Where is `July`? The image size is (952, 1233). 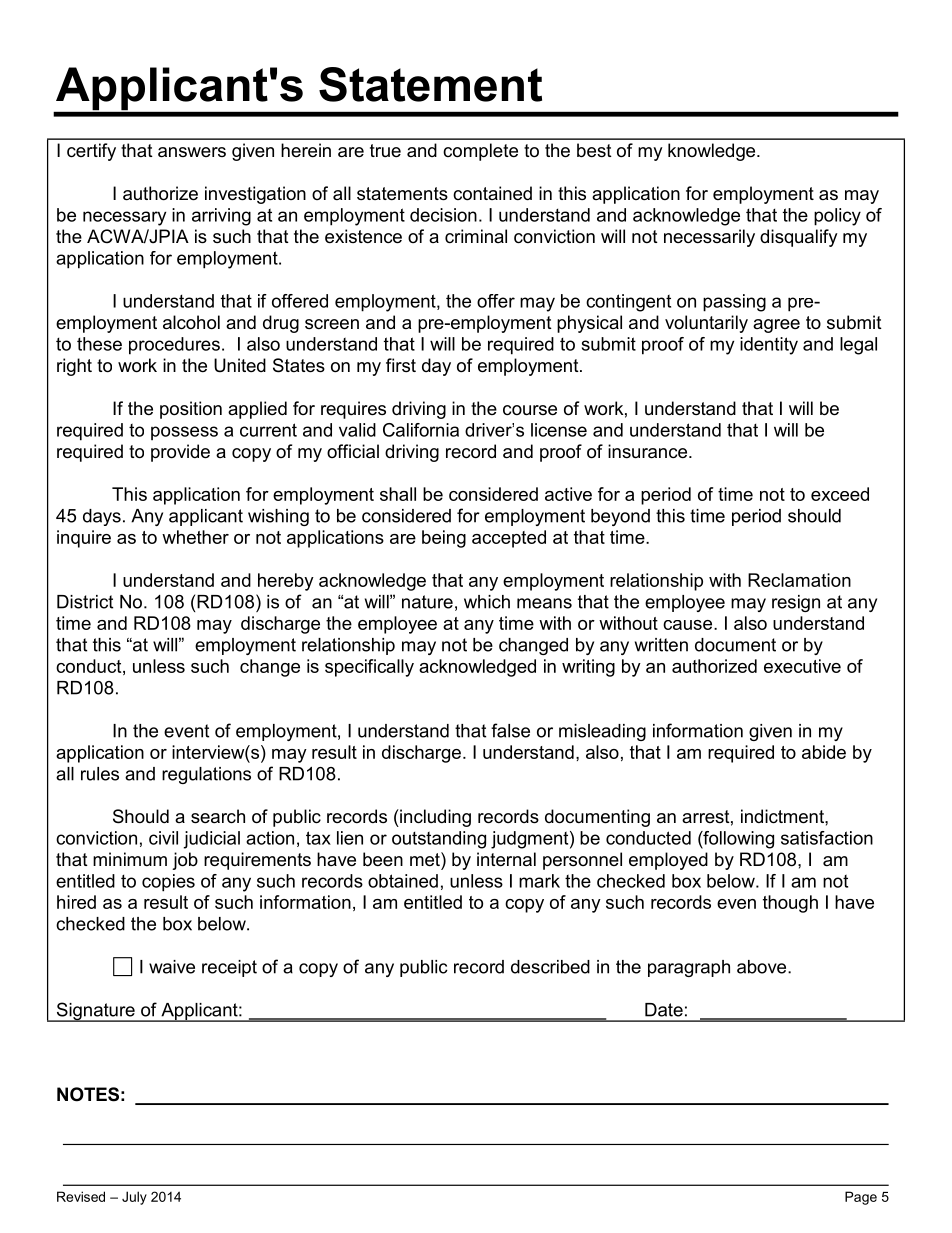 July is located at coordinates (134, 1198).
